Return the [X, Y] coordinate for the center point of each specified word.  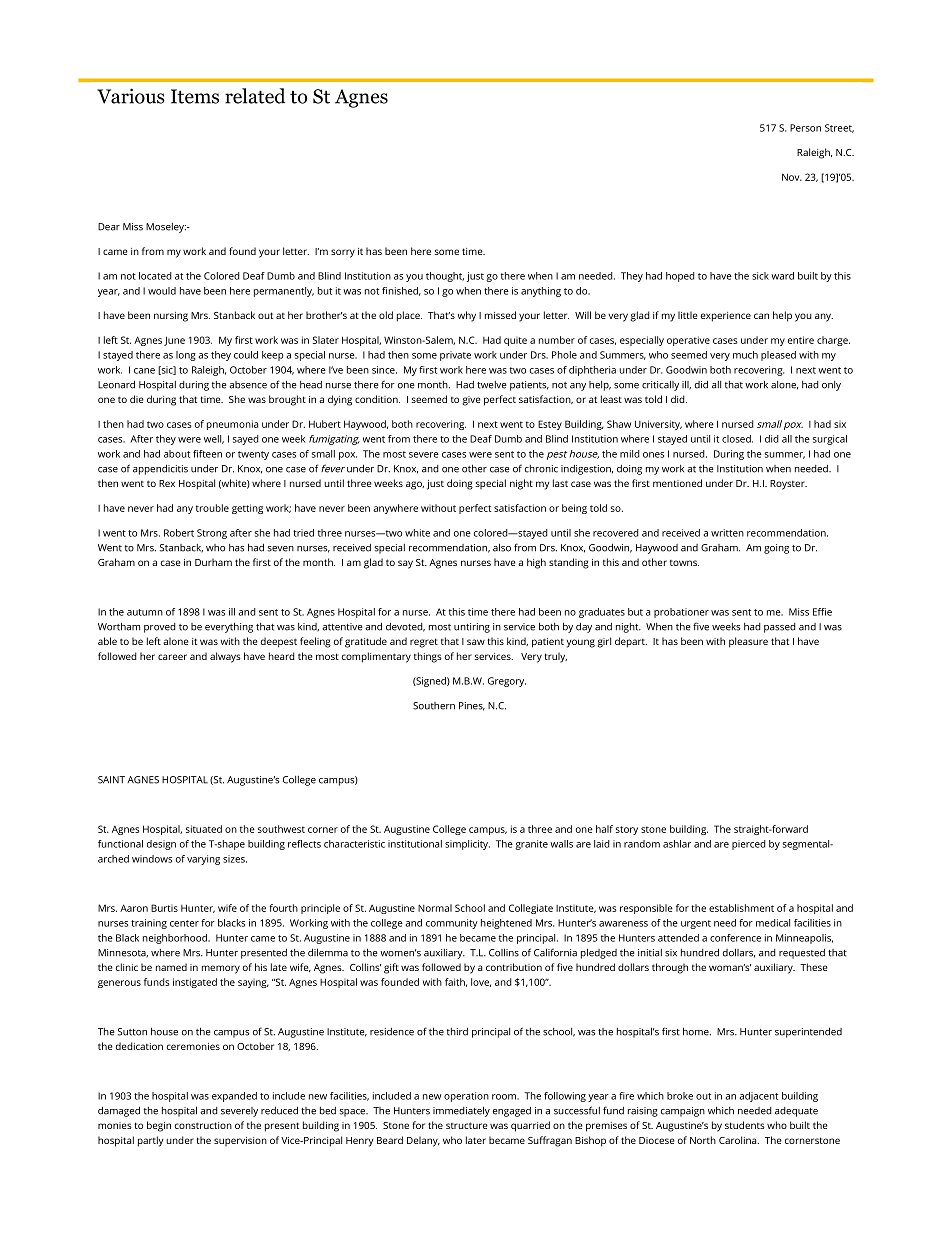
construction [203, 1125]
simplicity [467, 845]
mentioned [677, 483]
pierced [749, 845]
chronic [541, 469]
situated [204, 829]
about [177, 454]
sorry [343, 253]
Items [195, 96]
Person [805, 128]
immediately [461, 1111]
